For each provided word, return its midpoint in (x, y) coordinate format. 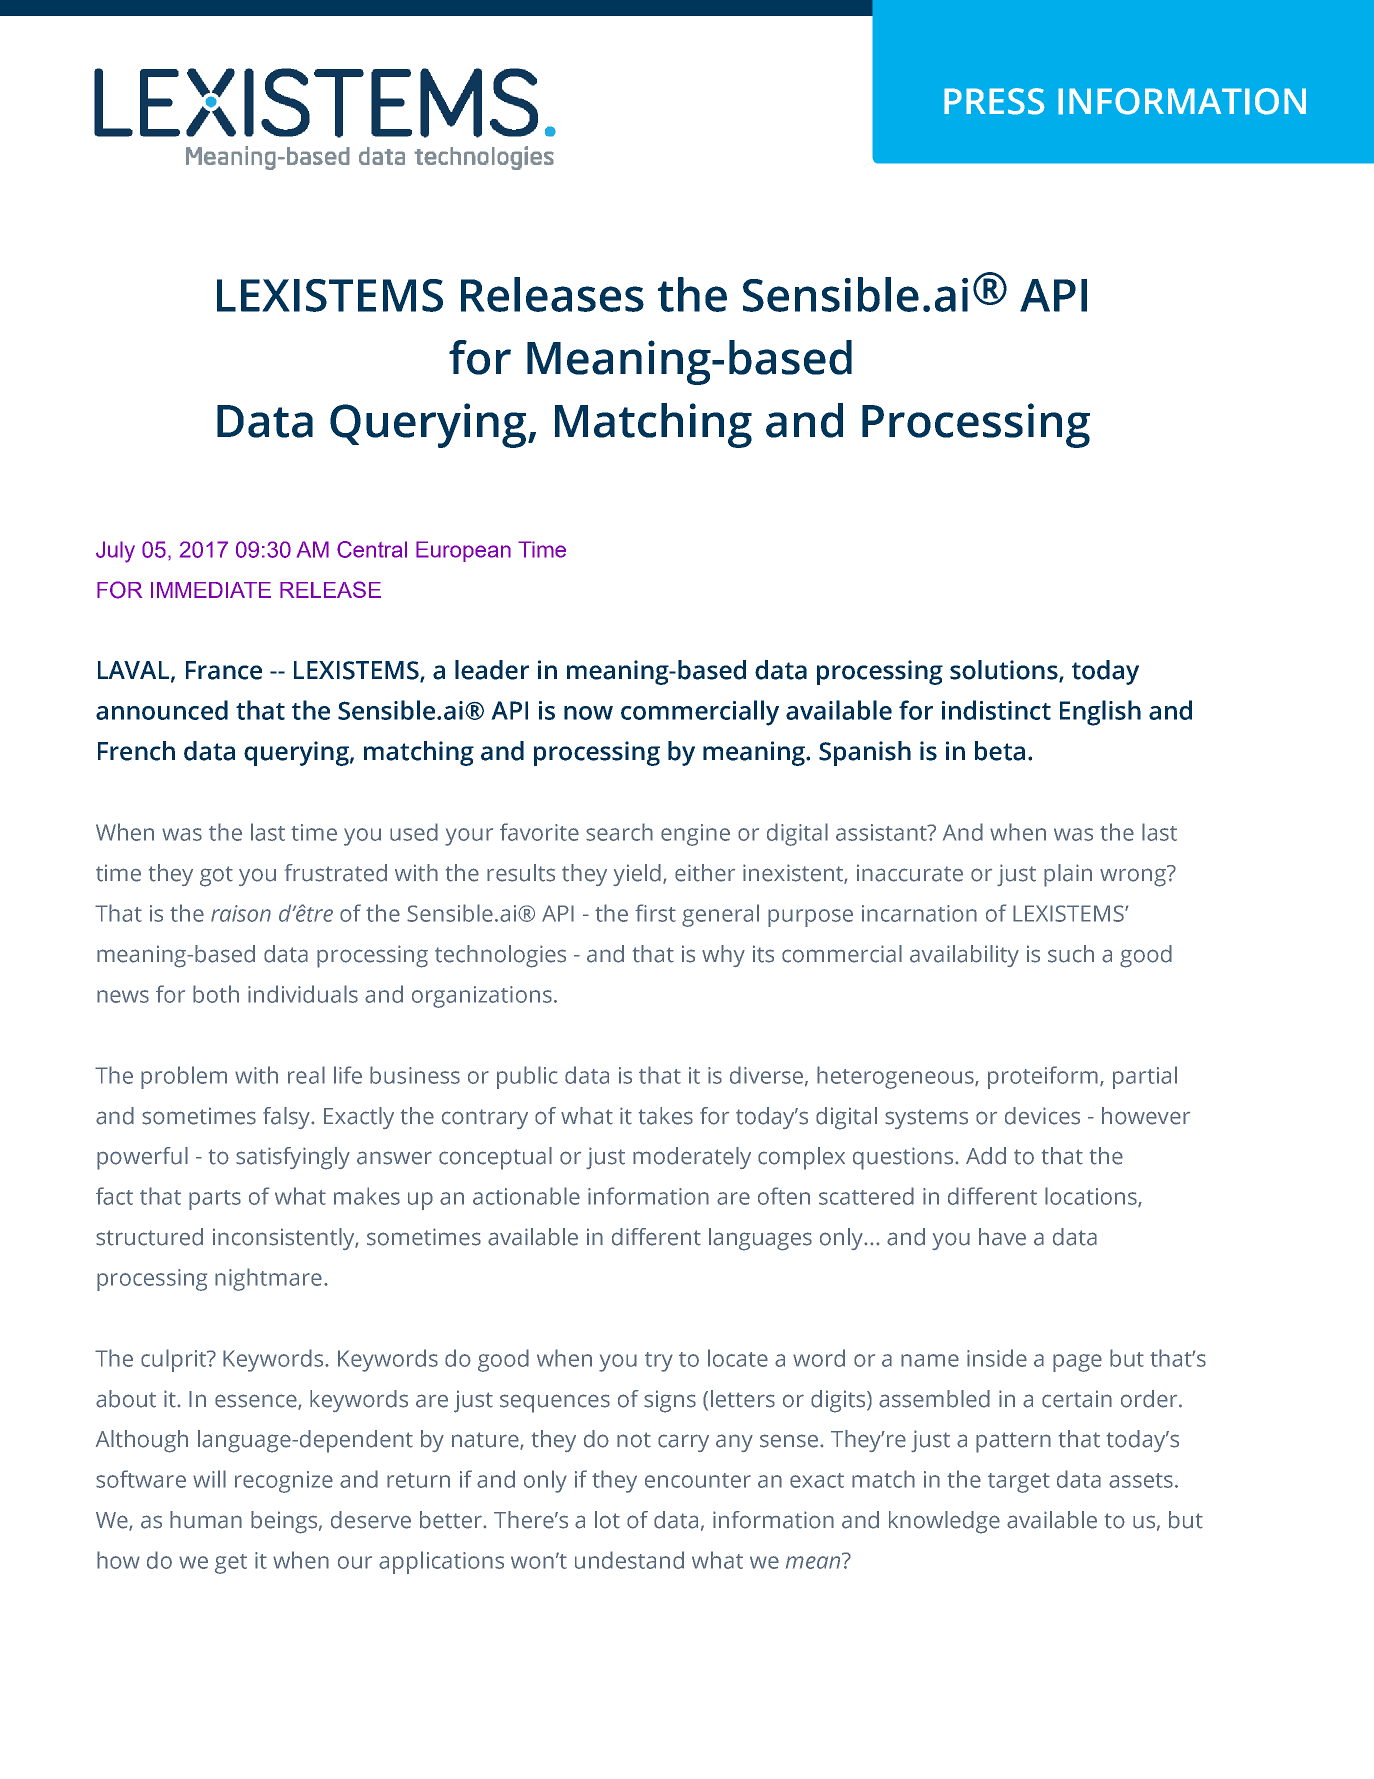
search (619, 832)
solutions (1005, 671)
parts (215, 1200)
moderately (692, 1158)
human (206, 1520)
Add (986, 1156)
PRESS (994, 101)
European (463, 551)
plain (1068, 875)
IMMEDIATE (211, 590)
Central (372, 549)
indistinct (996, 710)
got (216, 876)
